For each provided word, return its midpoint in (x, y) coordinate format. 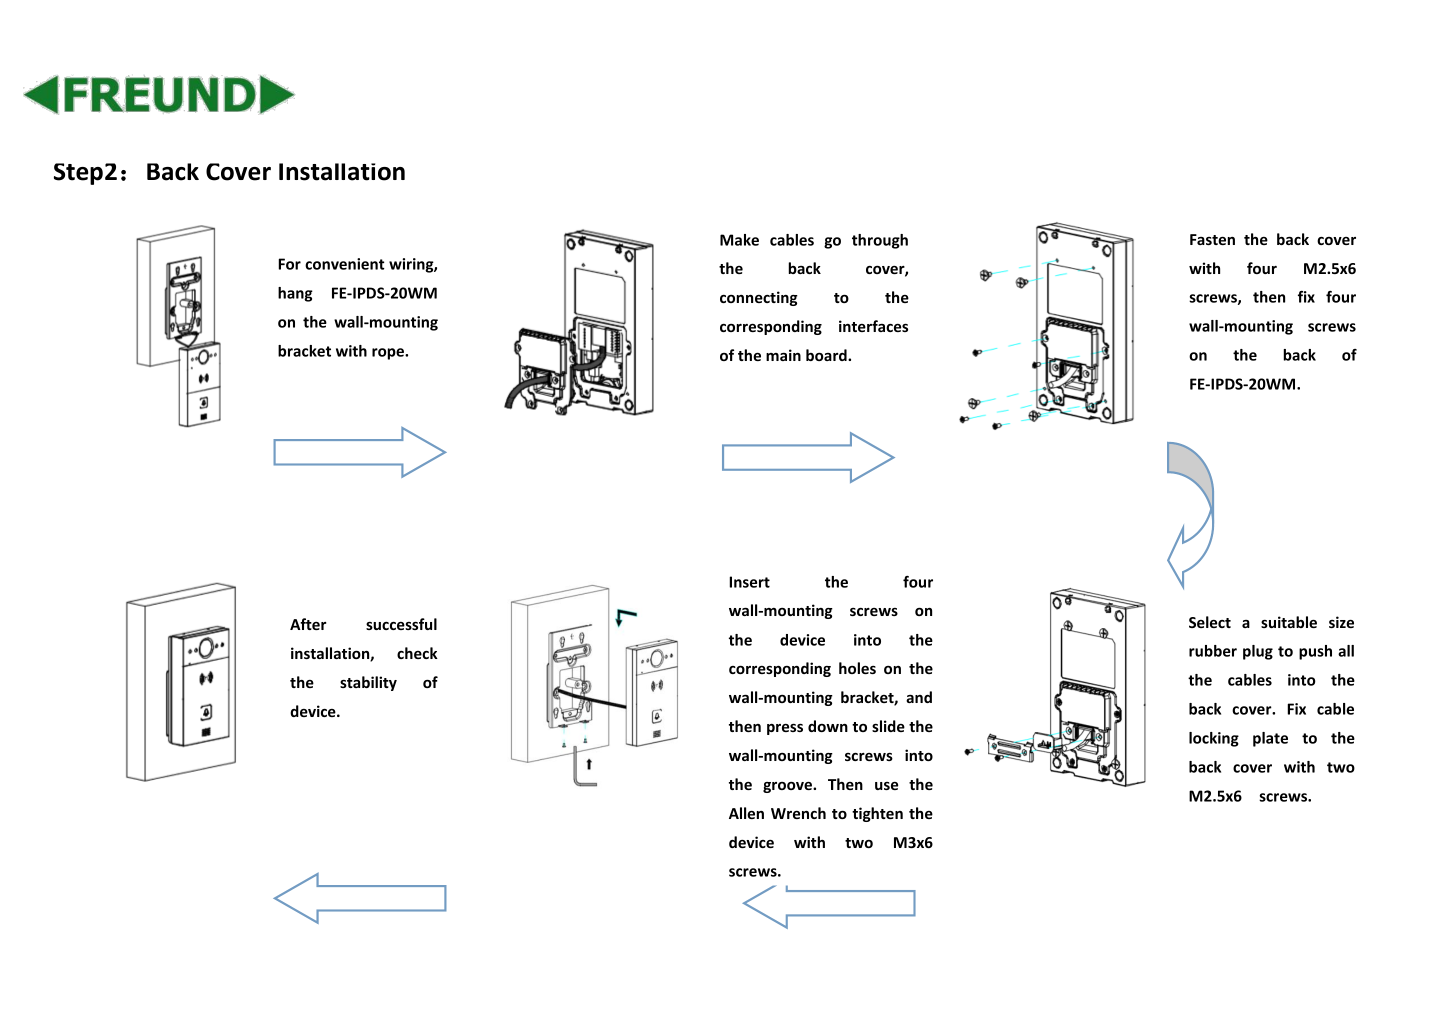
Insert (749, 582)
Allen (746, 813)
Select (1210, 622)
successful (401, 624)
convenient (345, 264)
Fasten (1212, 239)
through (880, 241)
